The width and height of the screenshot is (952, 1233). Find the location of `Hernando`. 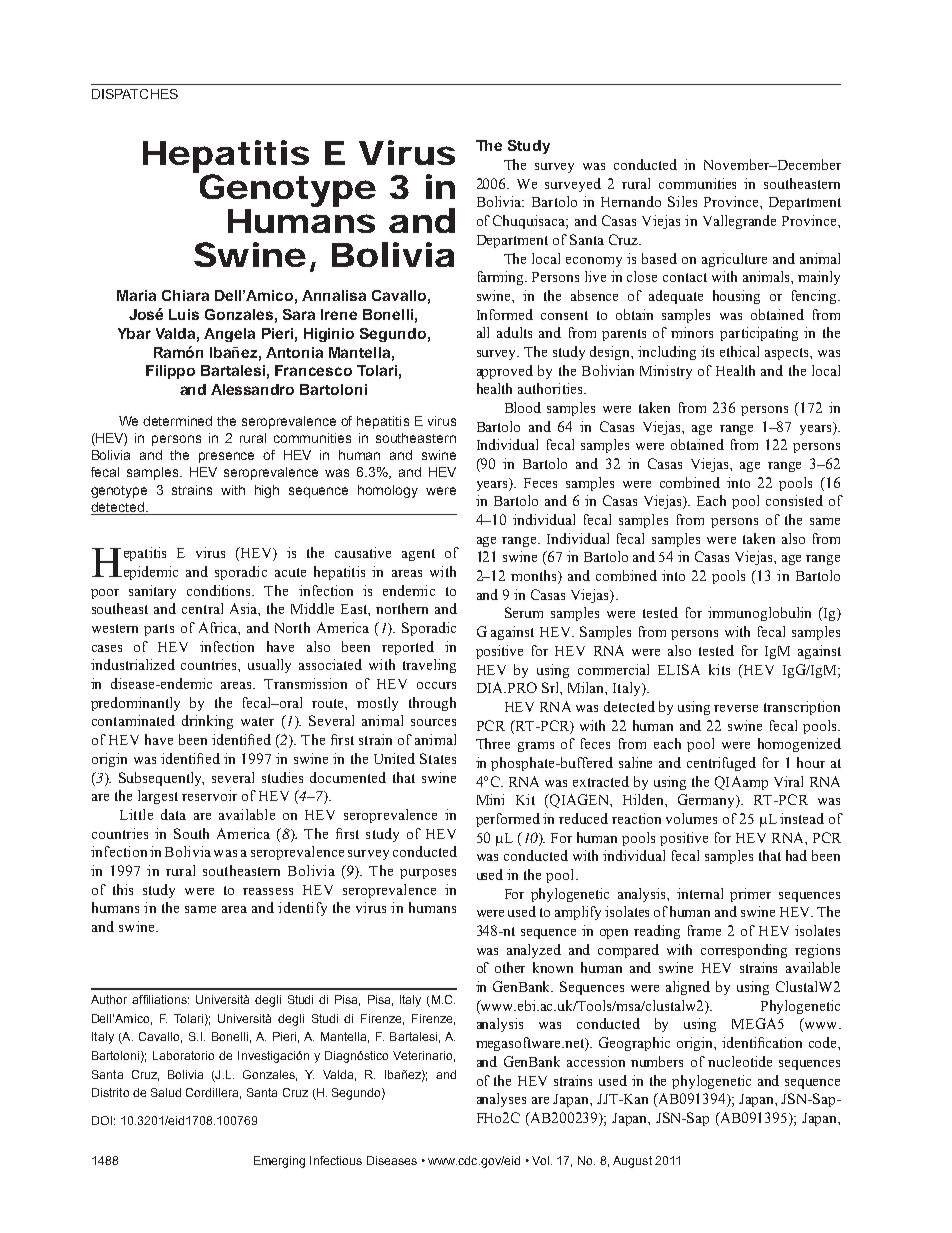

Hernando is located at coordinates (631, 201).
